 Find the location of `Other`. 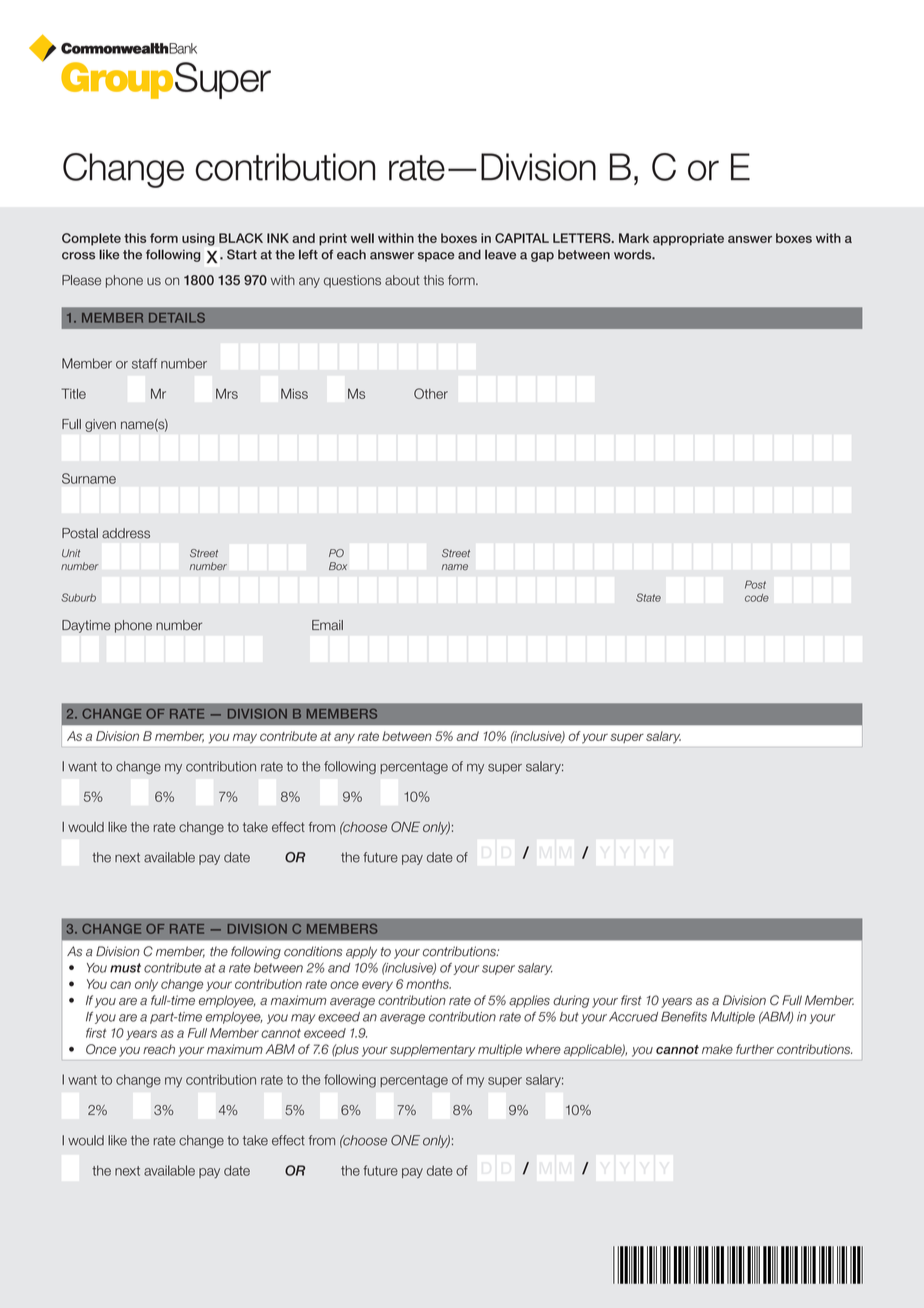

Other is located at coordinates (431, 393).
